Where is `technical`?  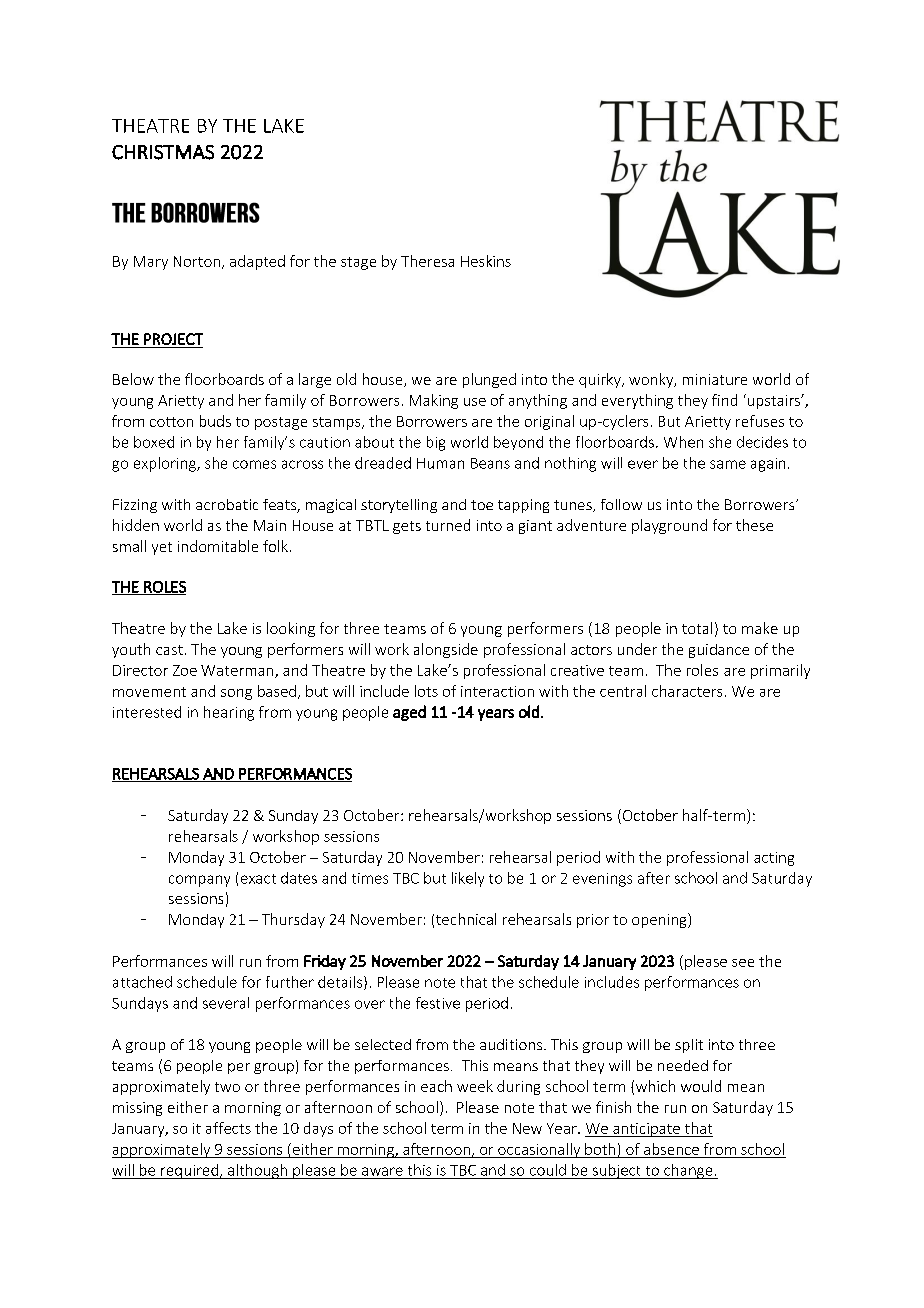
technical is located at coordinates (466, 919).
